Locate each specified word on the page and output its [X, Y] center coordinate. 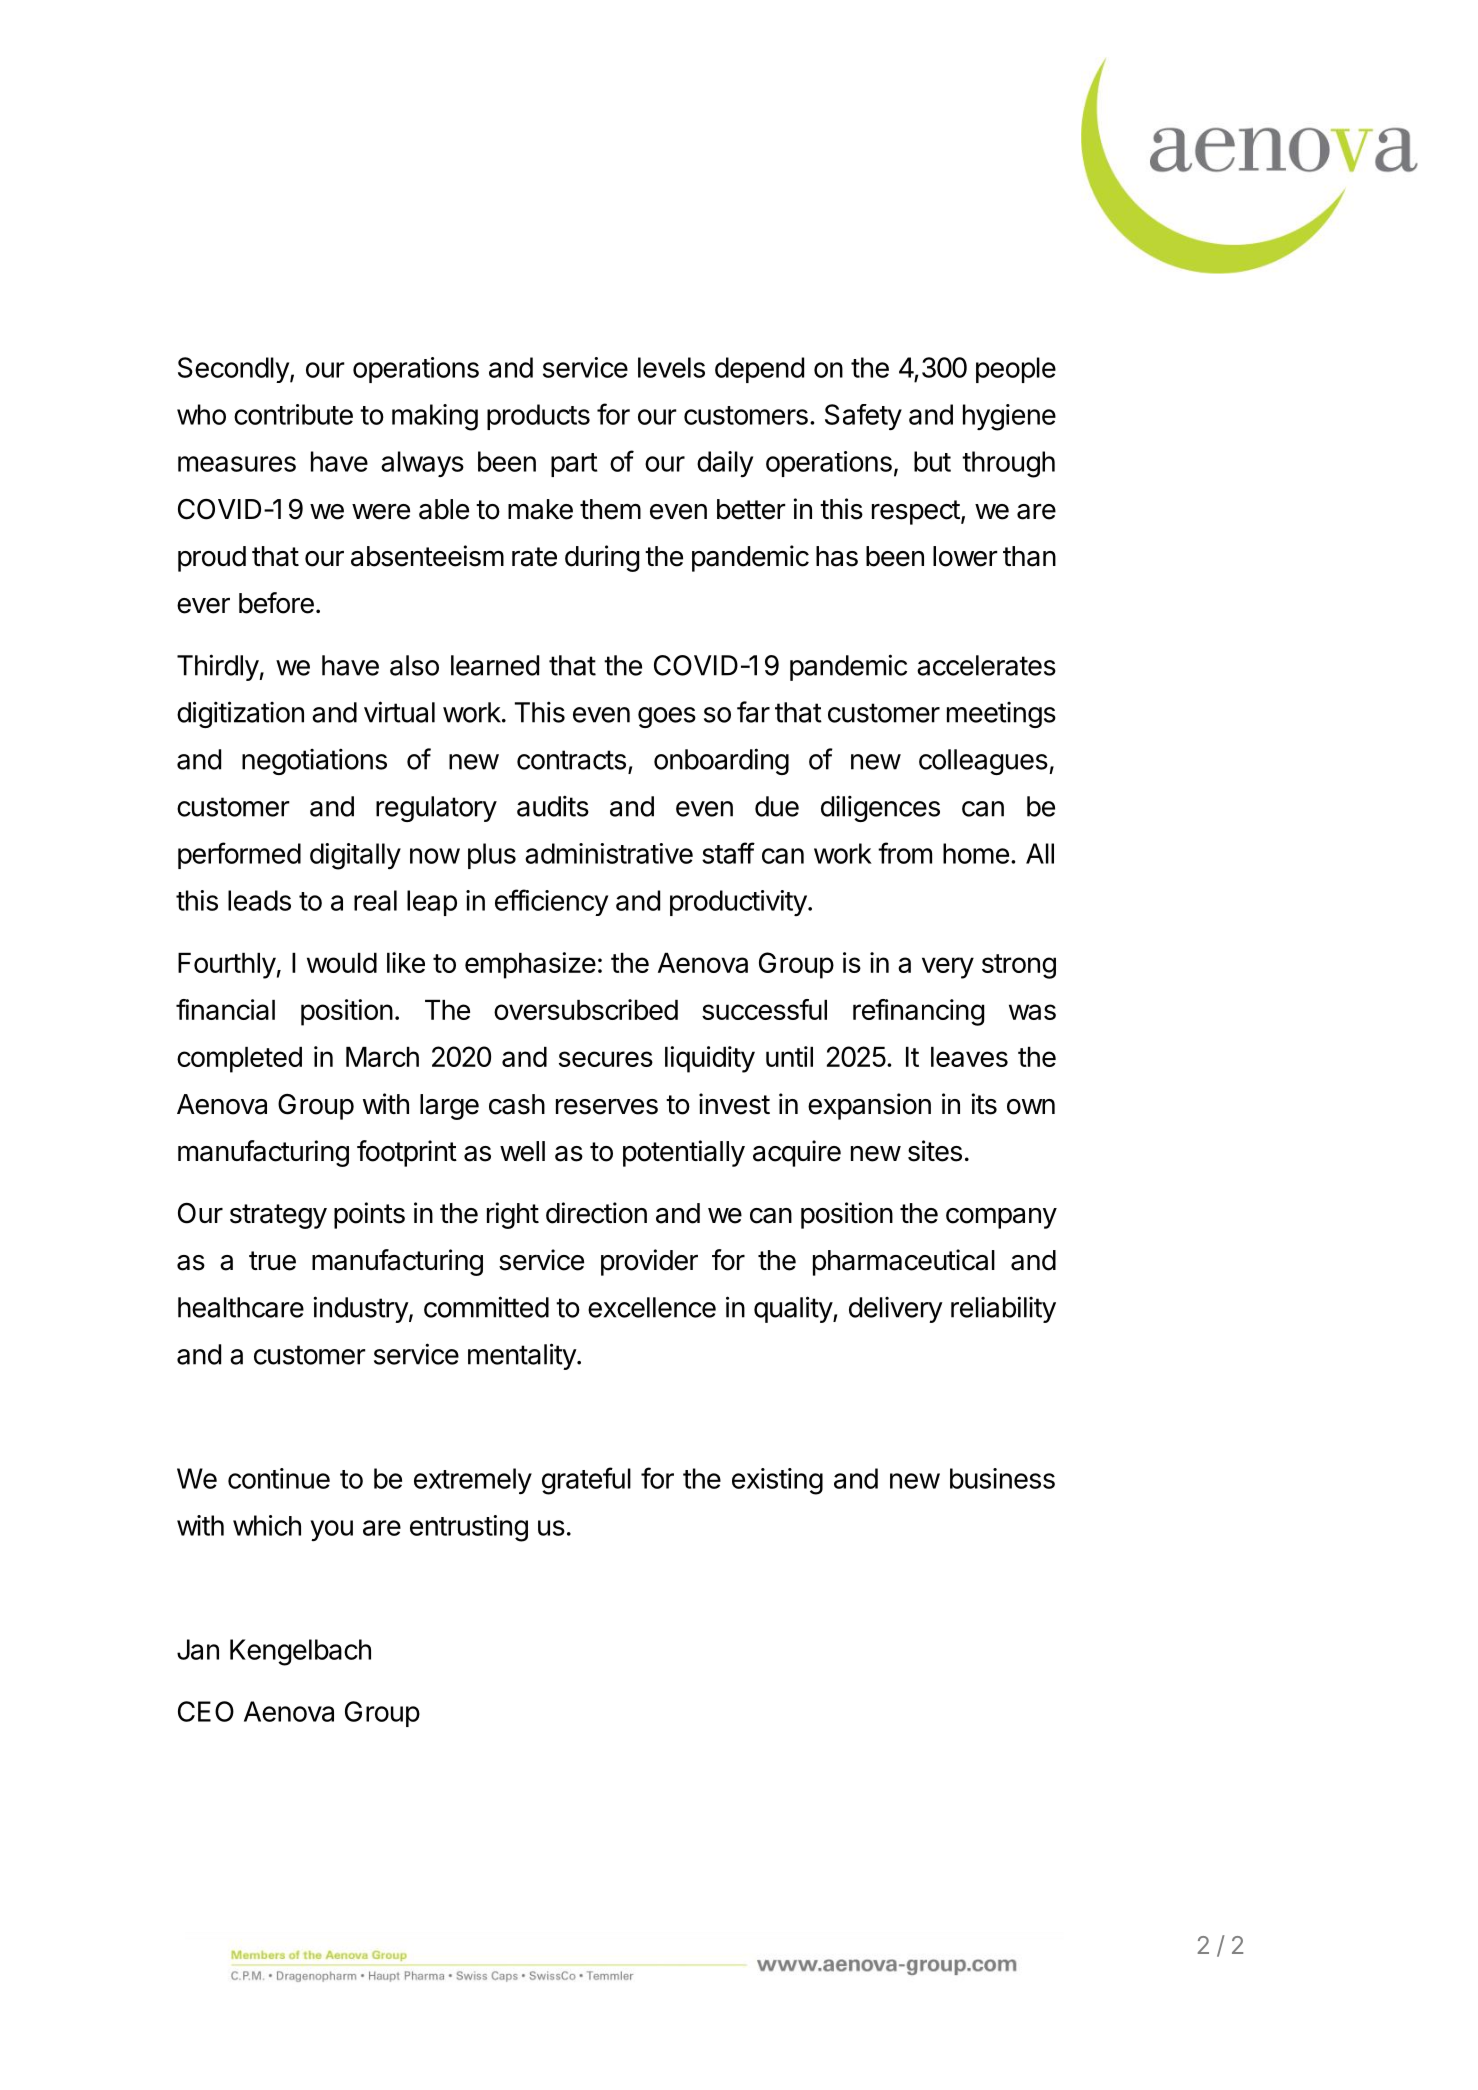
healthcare [241, 1307]
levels [671, 367]
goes [667, 717]
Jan [198, 1649]
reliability [1003, 1309]
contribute [293, 414]
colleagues [983, 762]
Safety [863, 417]
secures [606, 1059]
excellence [652, 1307]
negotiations [314, 761]
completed [239, 1060]
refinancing [918, 1012]
